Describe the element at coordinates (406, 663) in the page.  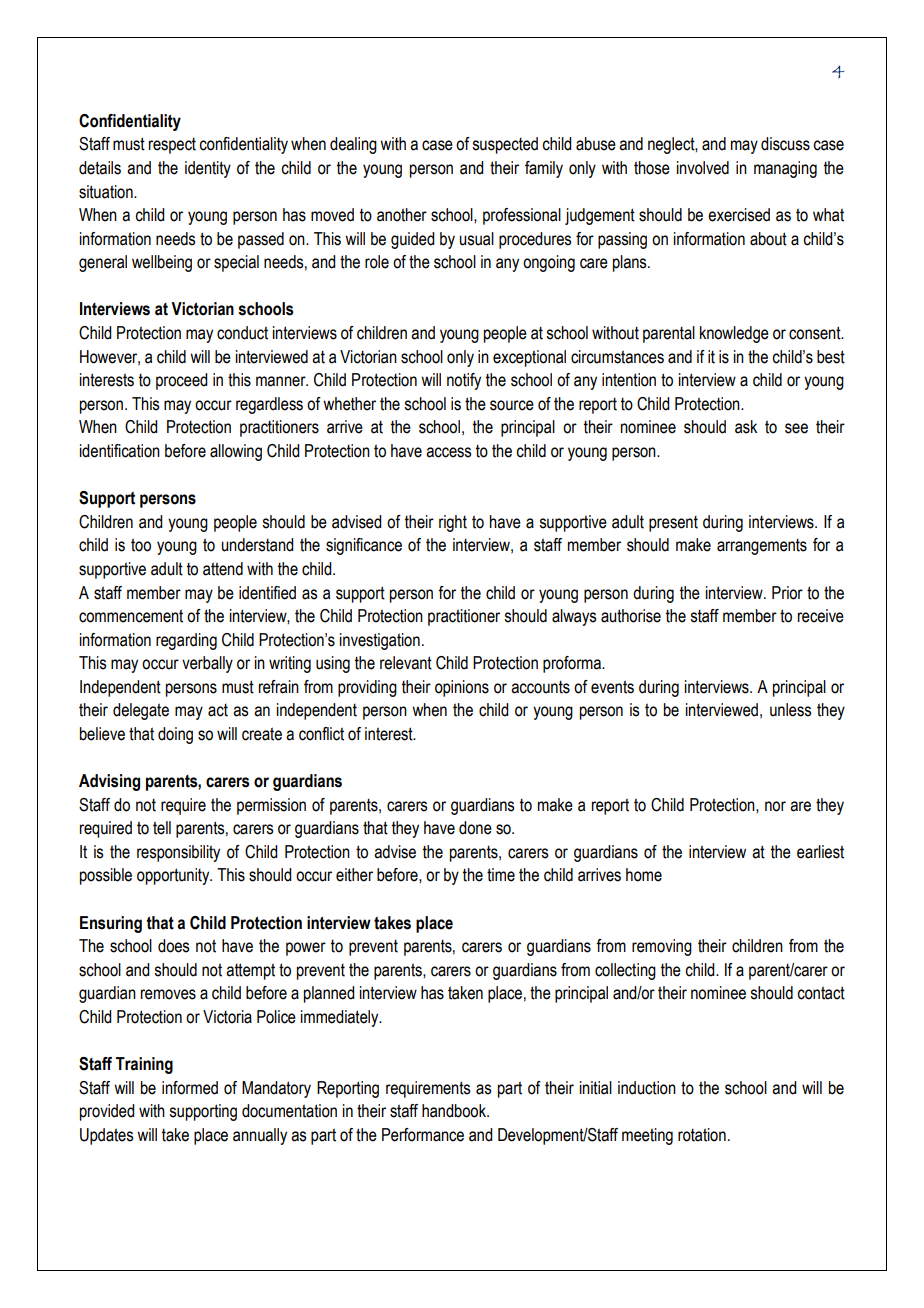
I see `relevant` at that location.
